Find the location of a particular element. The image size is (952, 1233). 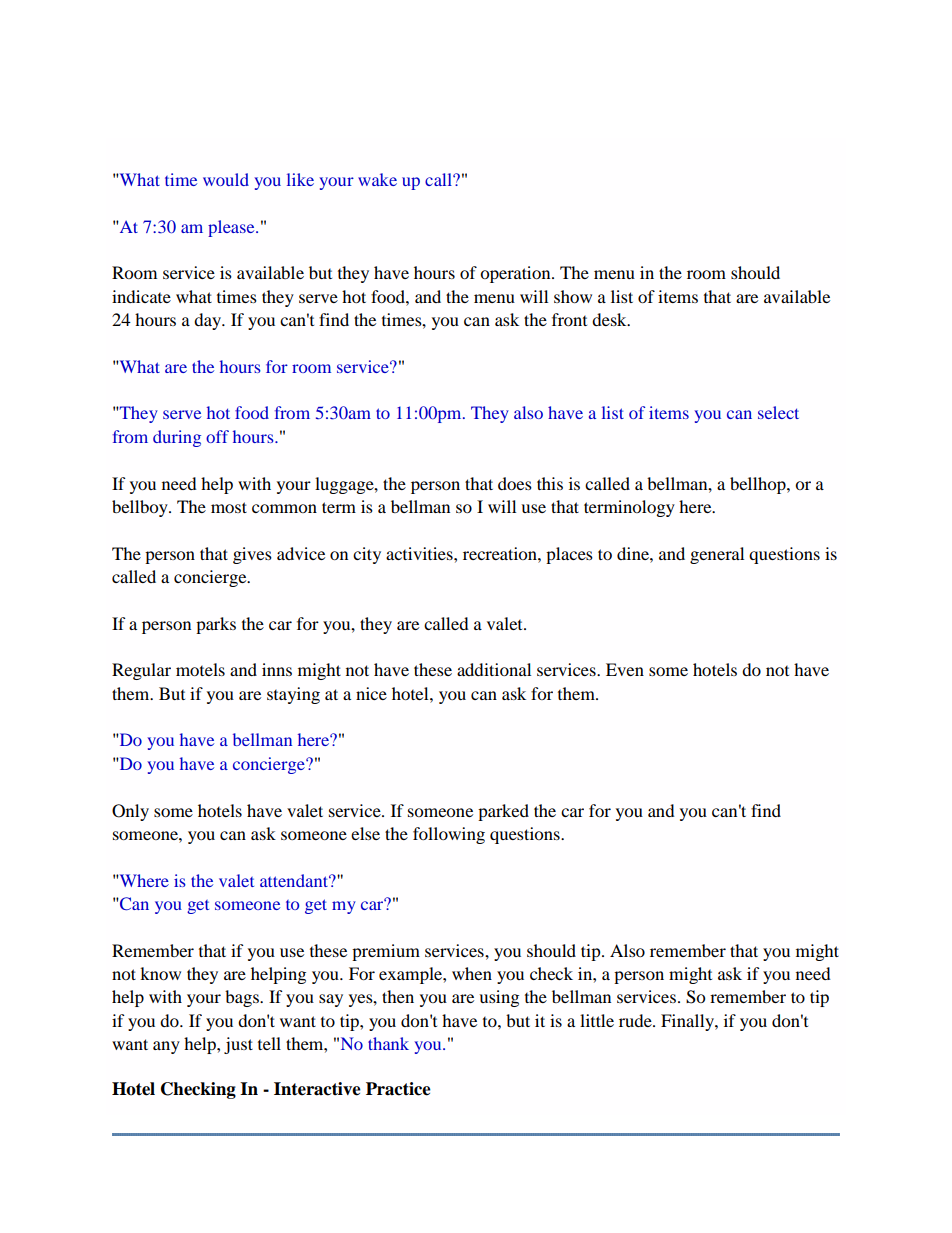

just is located at coordinates (238, 1045).
